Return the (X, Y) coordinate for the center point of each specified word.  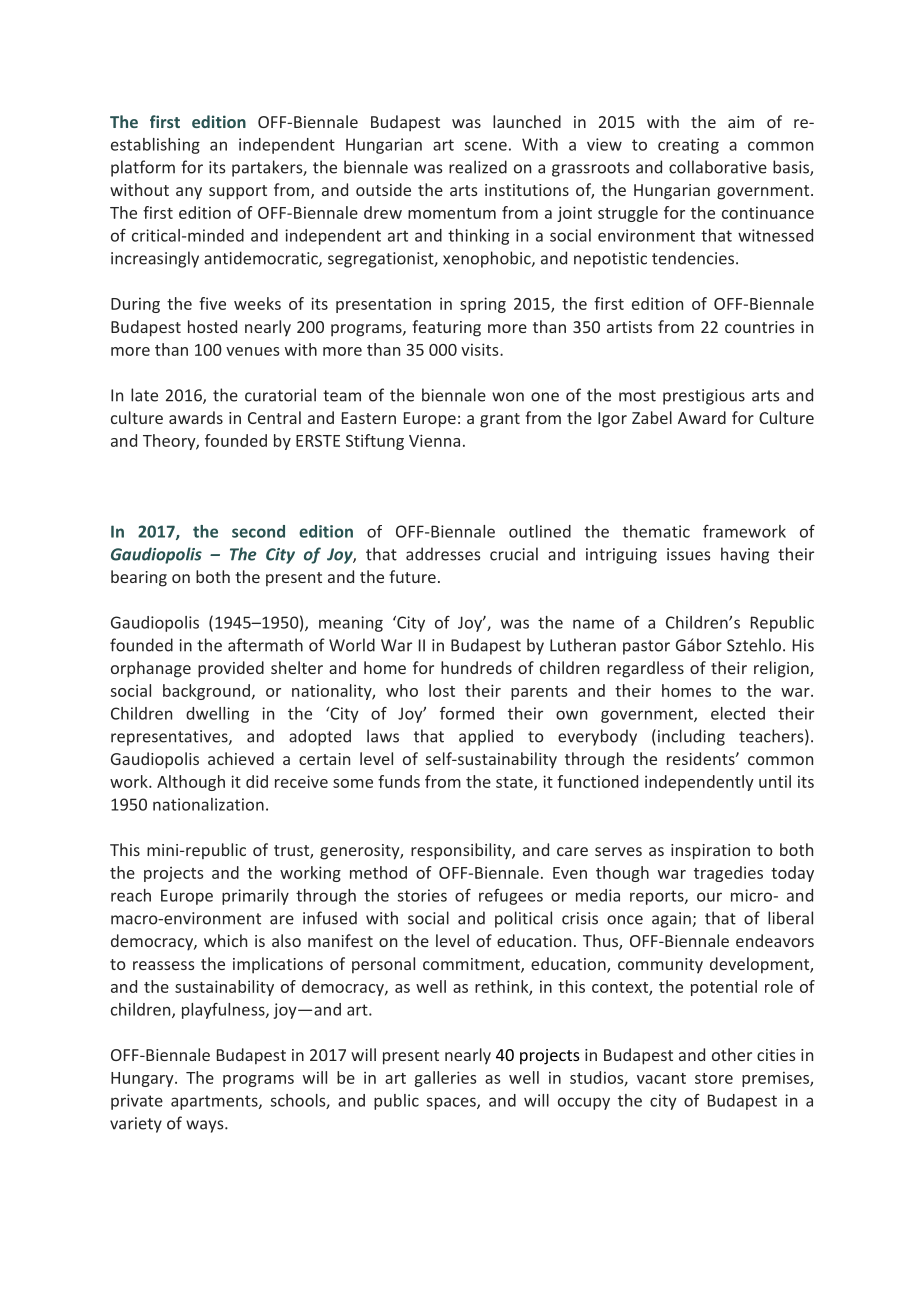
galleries (445, 1079)
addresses (443, 554)
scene (485, 146)
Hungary (143, 1079)
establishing (155, 146)
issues (688, 554)
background (206, 692)
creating (688, 146)
